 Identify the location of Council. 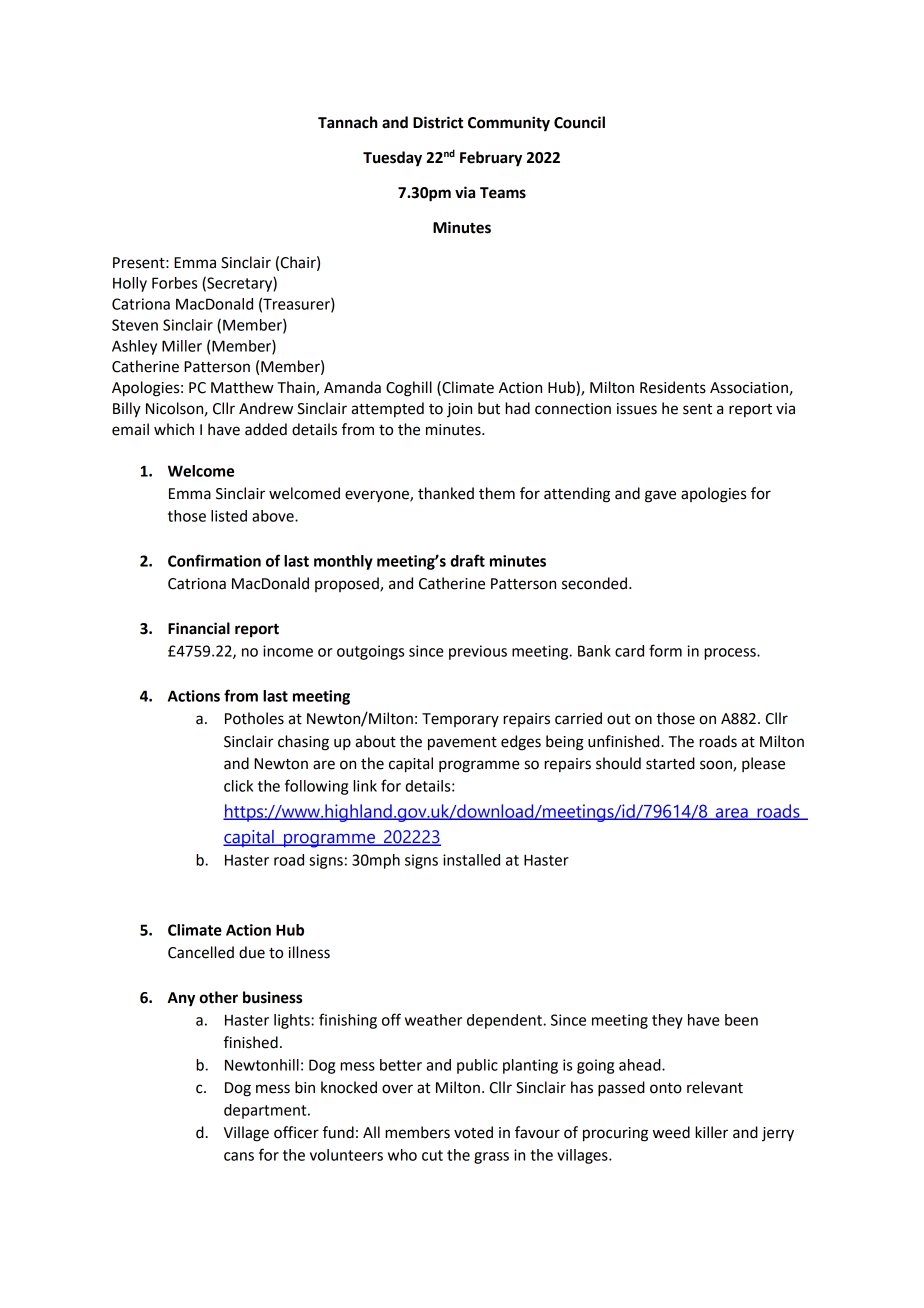
(579, 122).
